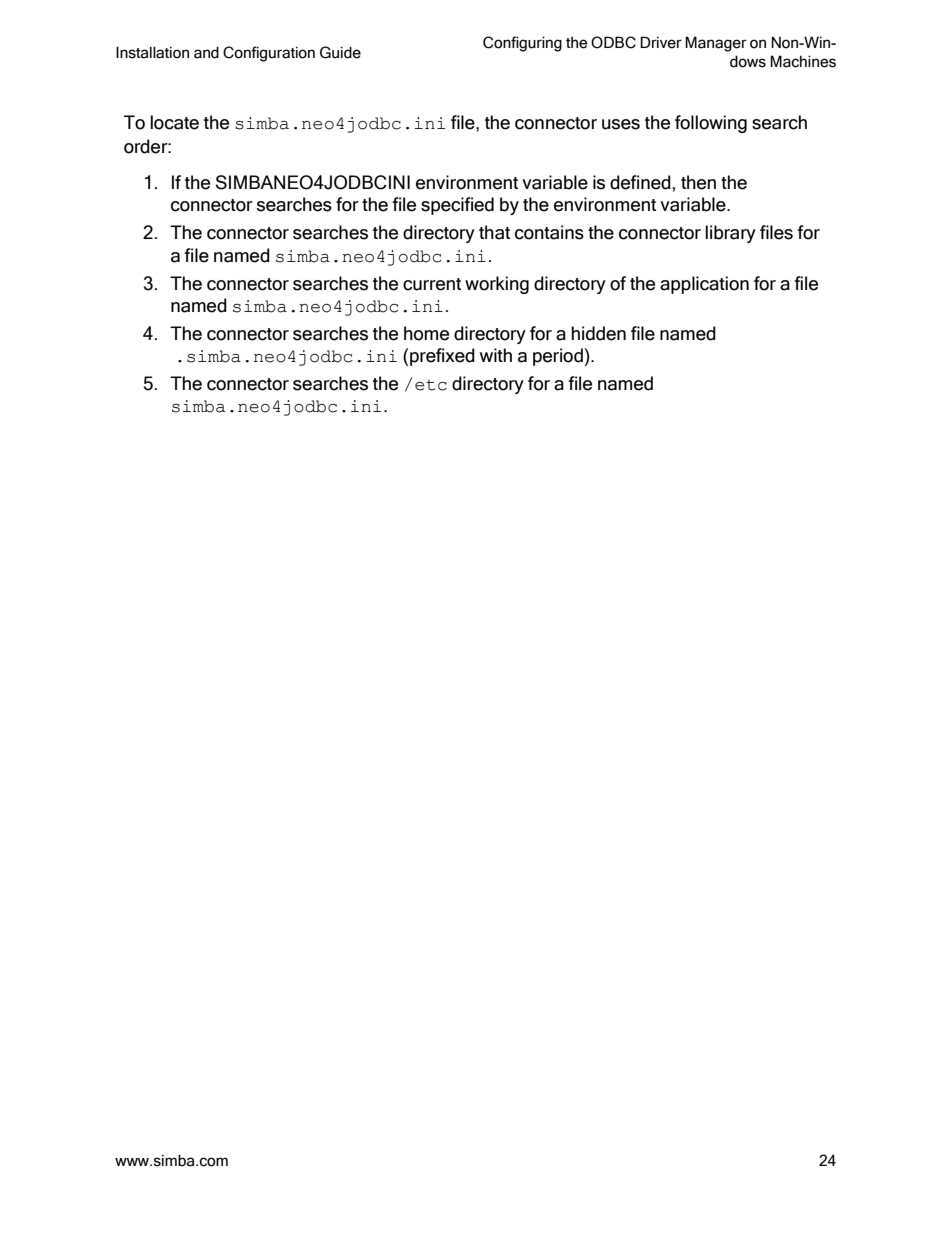 The height and width of the screenshot is (1233, 952). Describe the element at coordinates (522, 44) in the screenshot. I see `Configuring` at that location.
